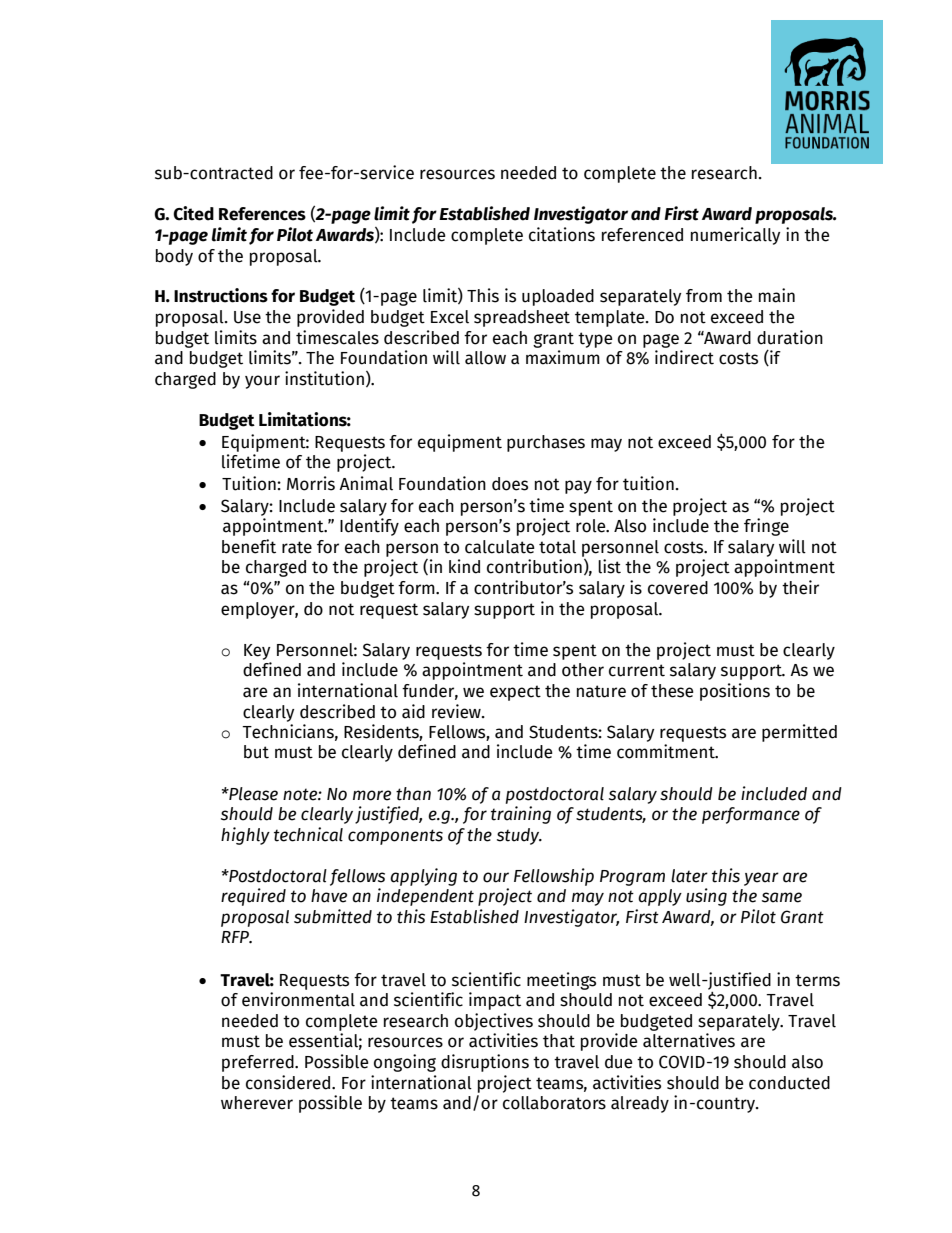 The image size is (952, 1233). What do you see at coordinates (562, 234) in the page?
I see `citations` at bounding box center [562, 234].
